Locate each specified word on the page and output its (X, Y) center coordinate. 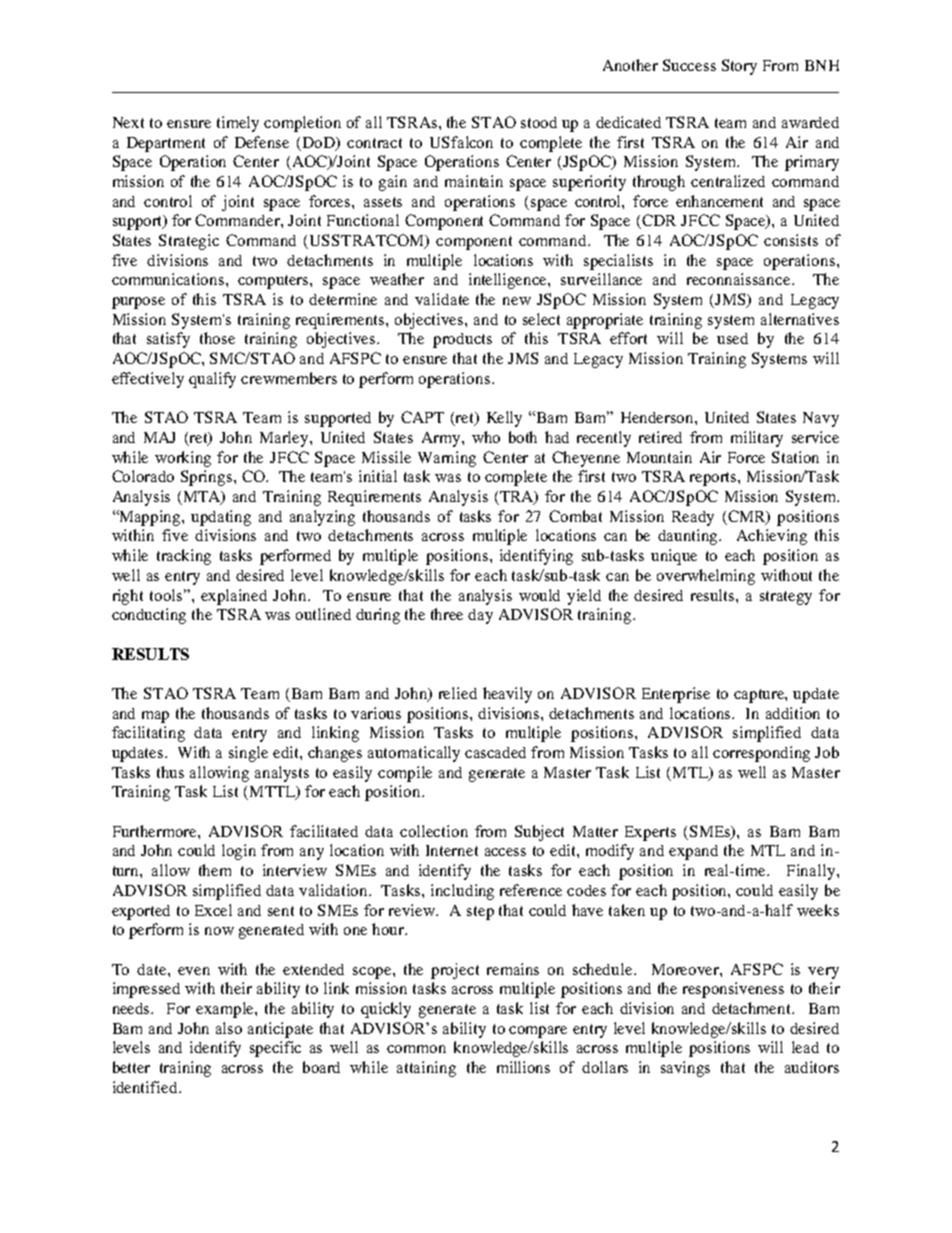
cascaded (495, 752)
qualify (212, 380)
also (229, 1028)
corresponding (761, 754)
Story (739, 67)
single (248, 754)
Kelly (504, 419)
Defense (262, 142)
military (757, 439)
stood (539, 122)
